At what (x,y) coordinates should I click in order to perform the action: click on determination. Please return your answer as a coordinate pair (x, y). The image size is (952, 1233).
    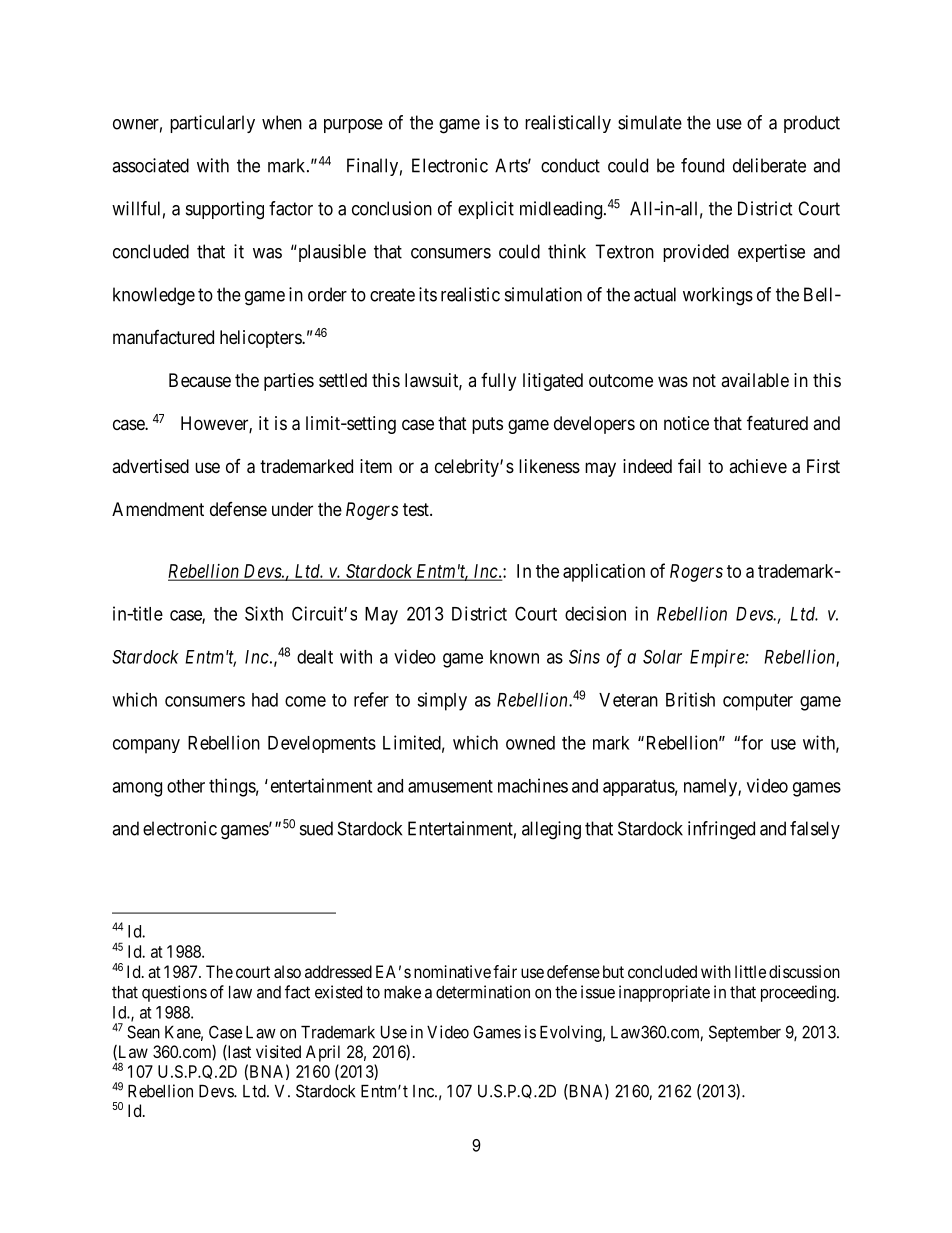
    Looking at the image, I should click on (483, 992).
